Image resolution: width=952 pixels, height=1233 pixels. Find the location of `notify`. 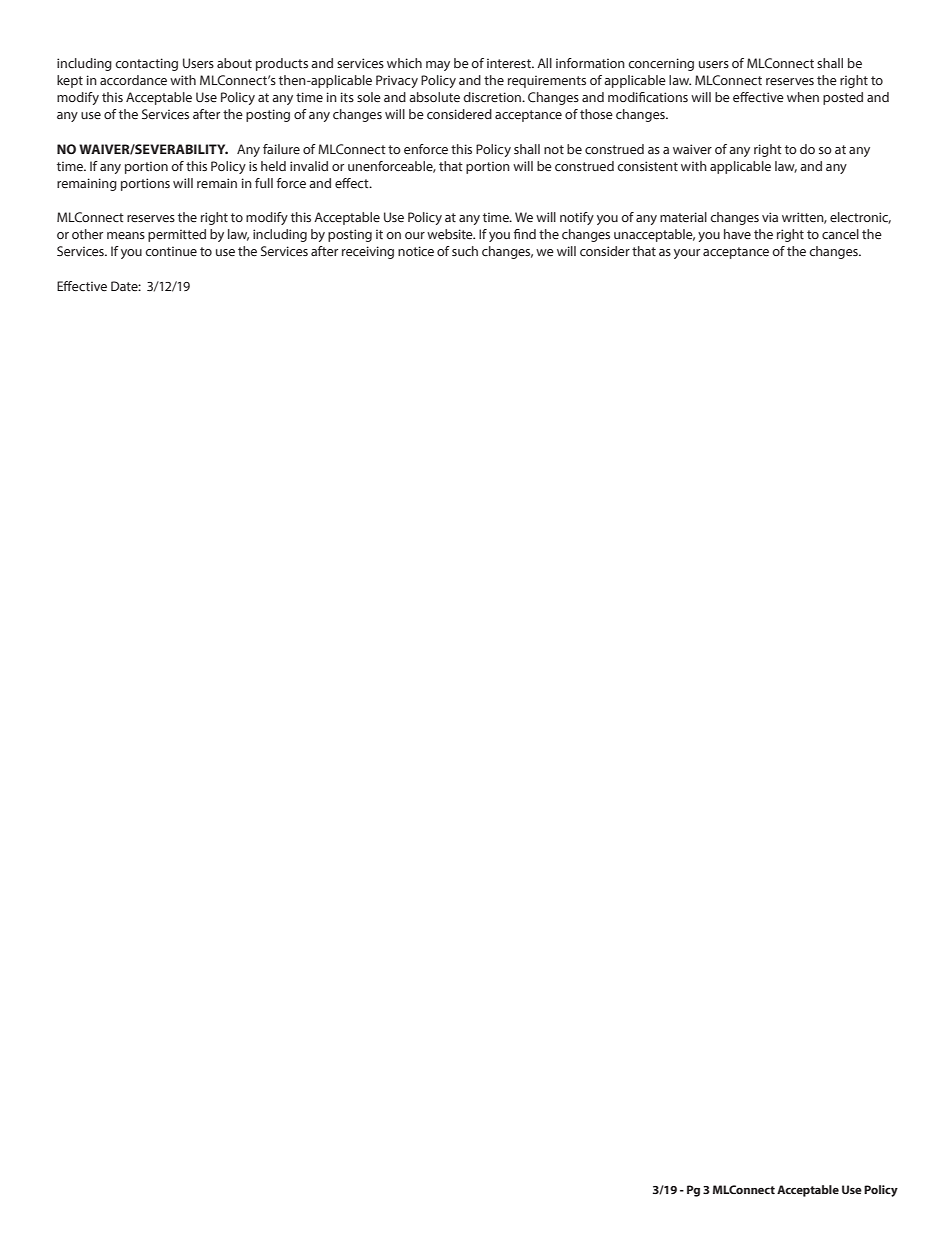

notify is located at coordinates (577, 218).
